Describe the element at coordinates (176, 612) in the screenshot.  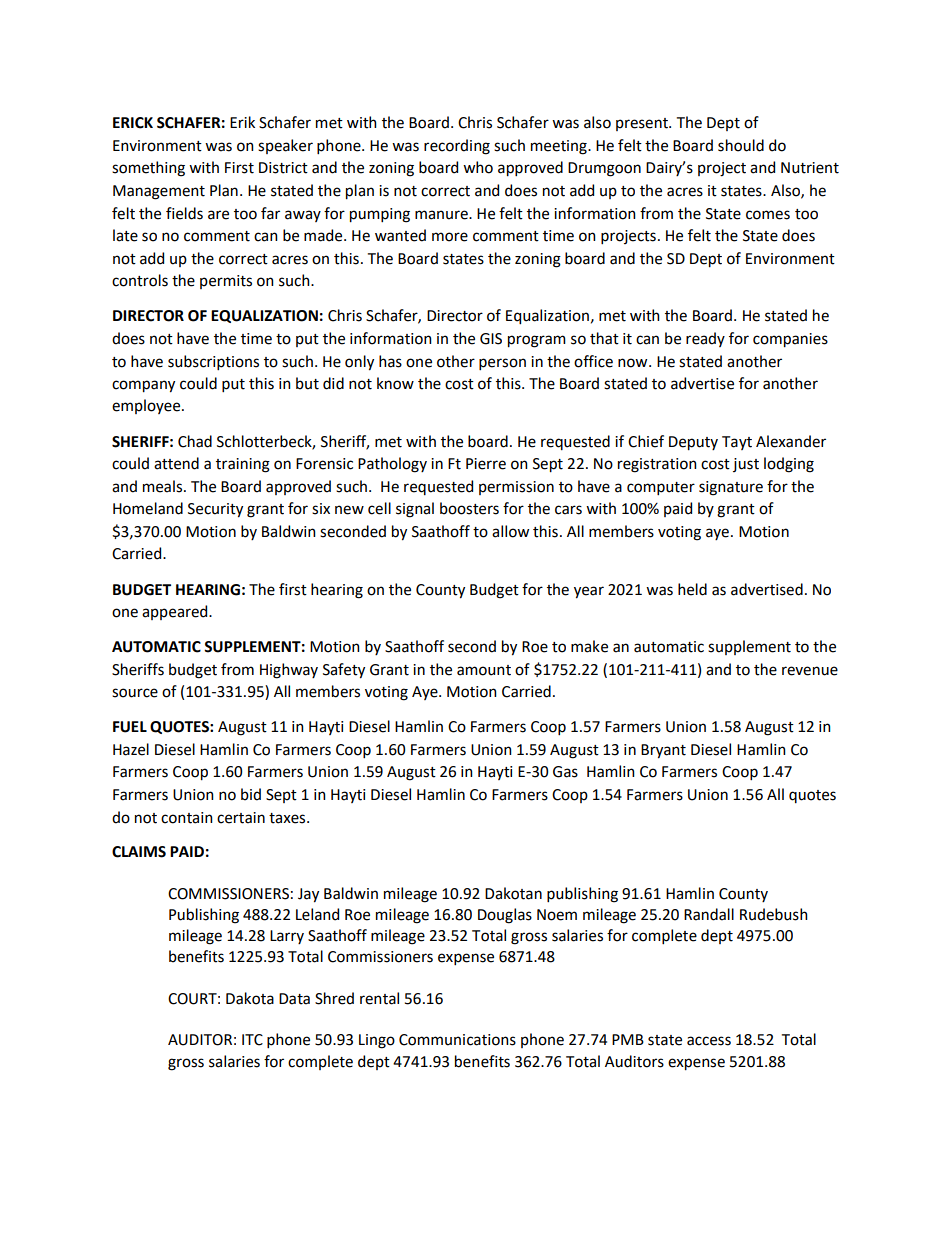
I see `appeared` at that location.
